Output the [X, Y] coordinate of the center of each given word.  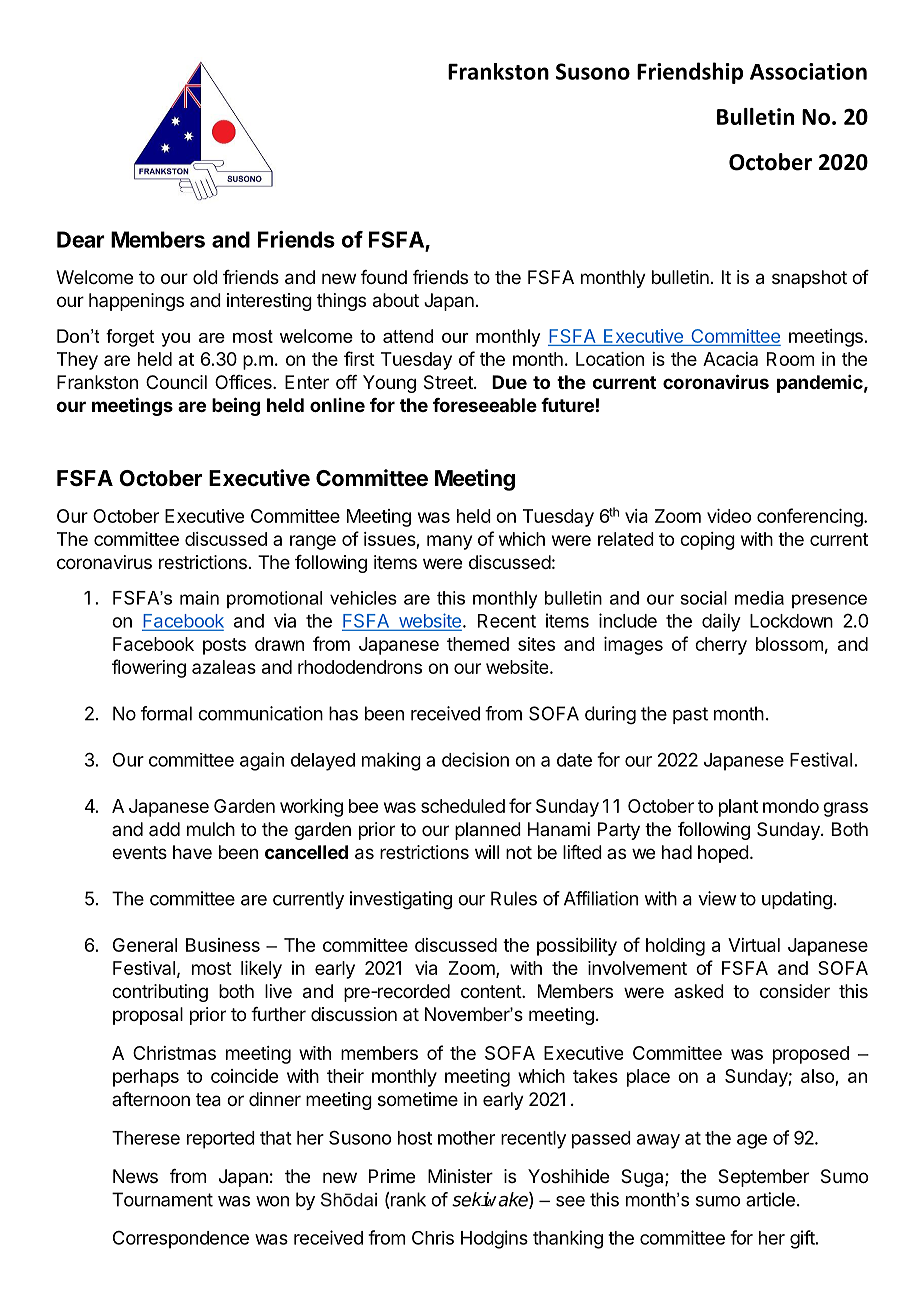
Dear [81, 239]
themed [478, 644]
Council [176, 382]
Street [449, 382]
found [384, 277]
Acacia [730, 359]
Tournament [162, 1199]
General [145, 945]
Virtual [754, 945]
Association [808, 71]
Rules [514, 898]
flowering [149, 668]
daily [721, 622]
